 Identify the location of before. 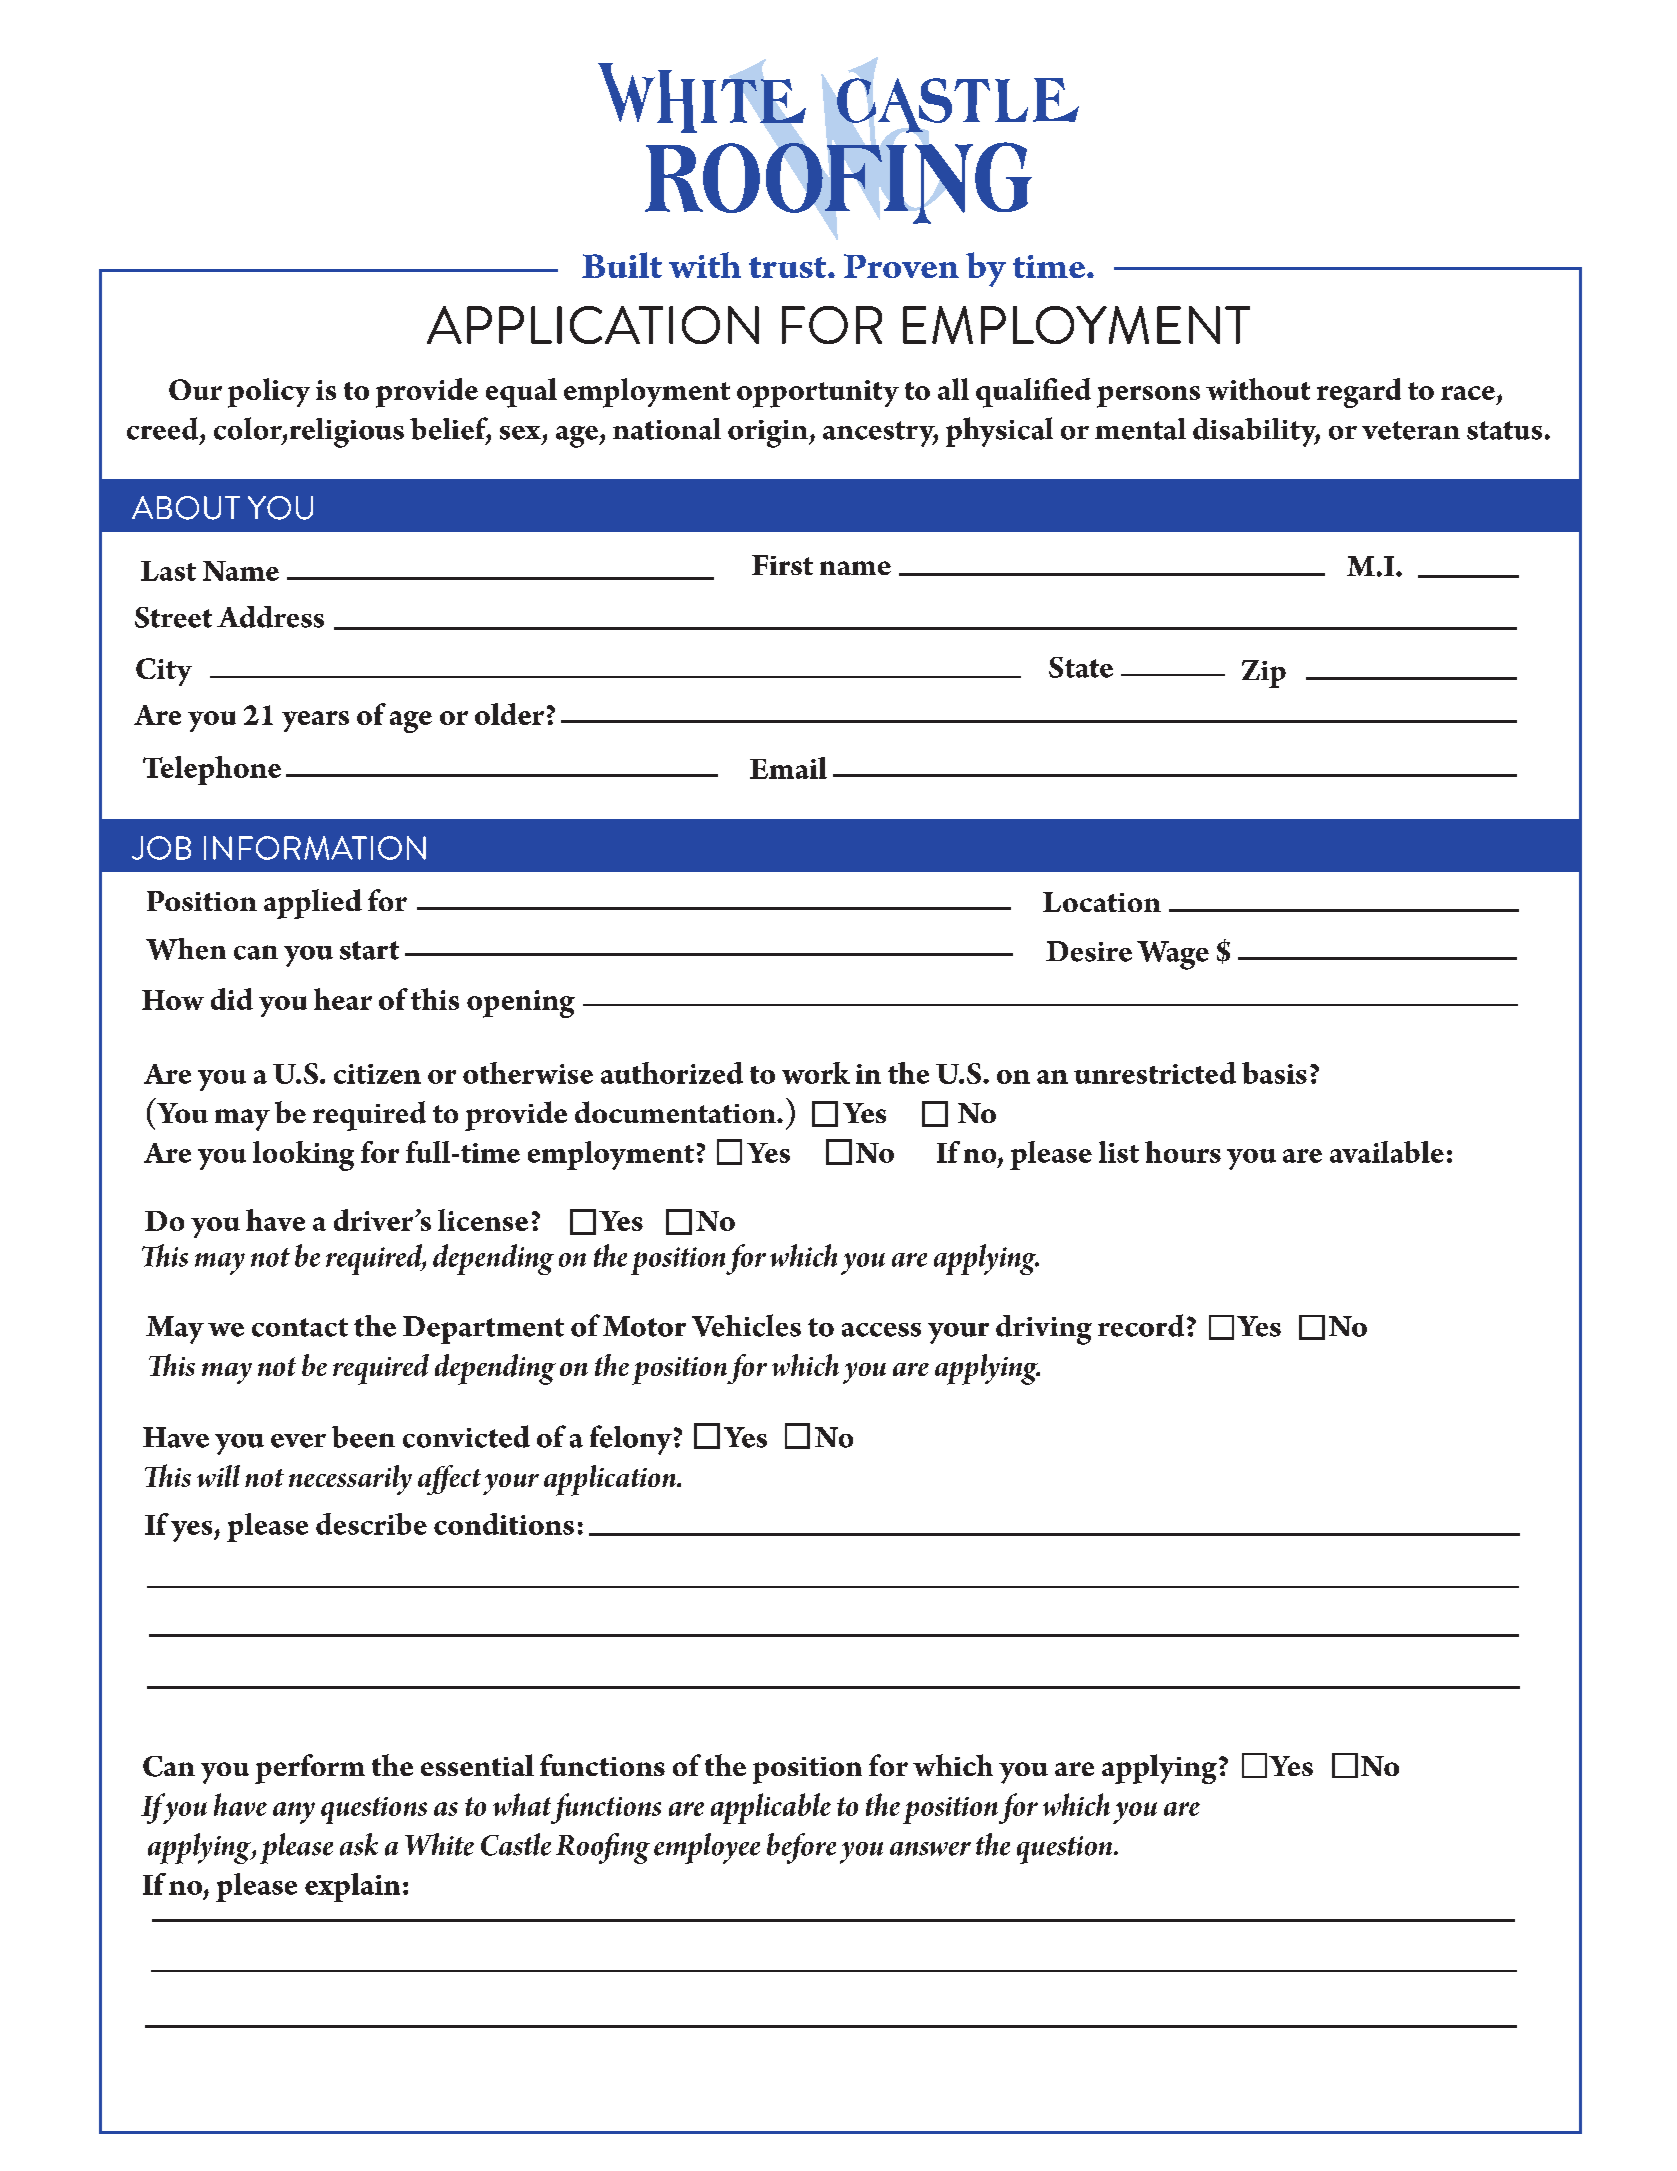
(801, 1848).
